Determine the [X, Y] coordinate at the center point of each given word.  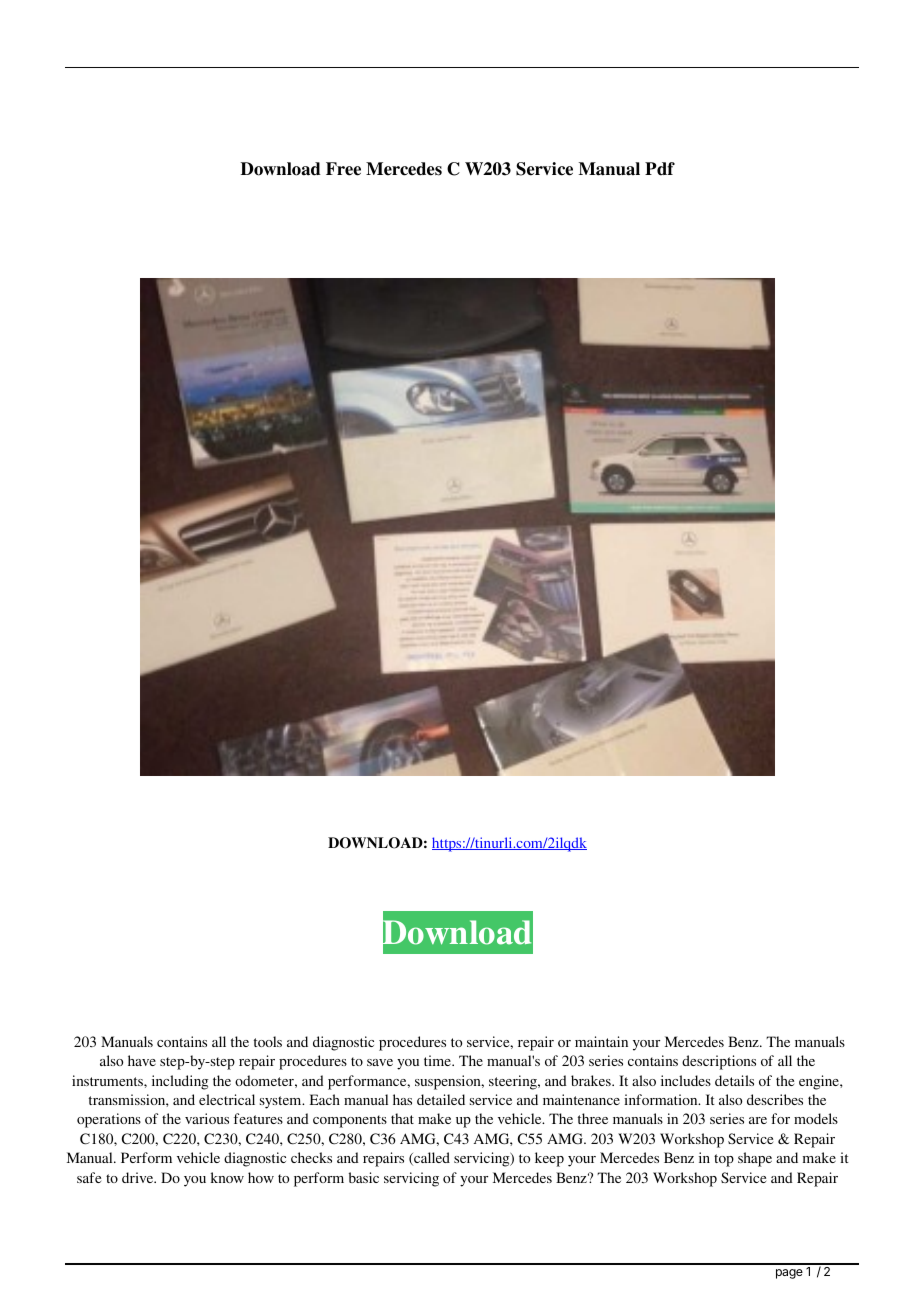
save [380, 1062]
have [142, 1060]
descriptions [719, 1062]
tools [268, 1041]
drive [139, 1177]
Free [343, 169]
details [734, 1080]
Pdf [660, 169]
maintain [601, 1041]
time [439, 1060]
